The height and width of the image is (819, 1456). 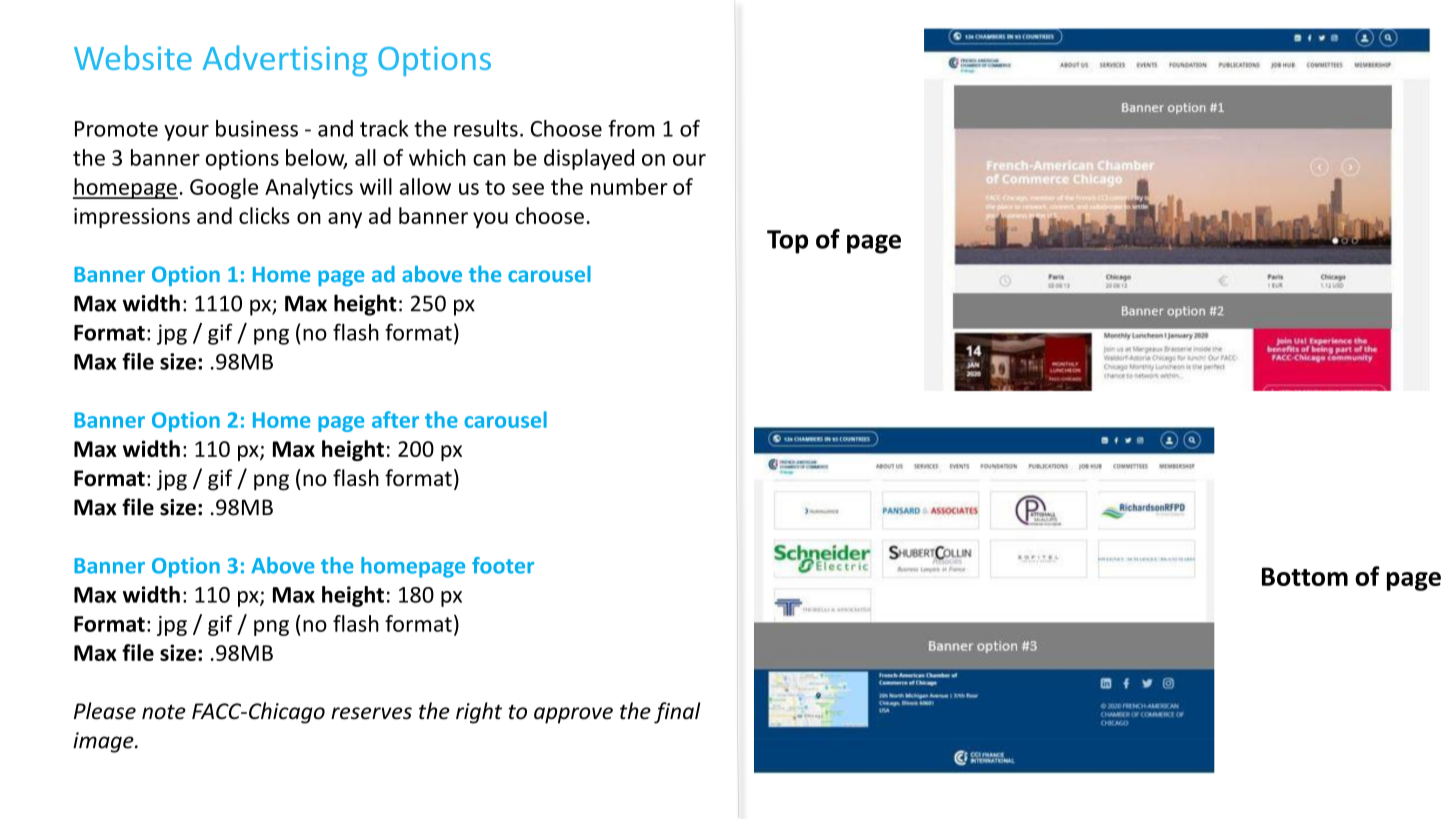 I want to click on displayed, so click(x=589, y=159).
